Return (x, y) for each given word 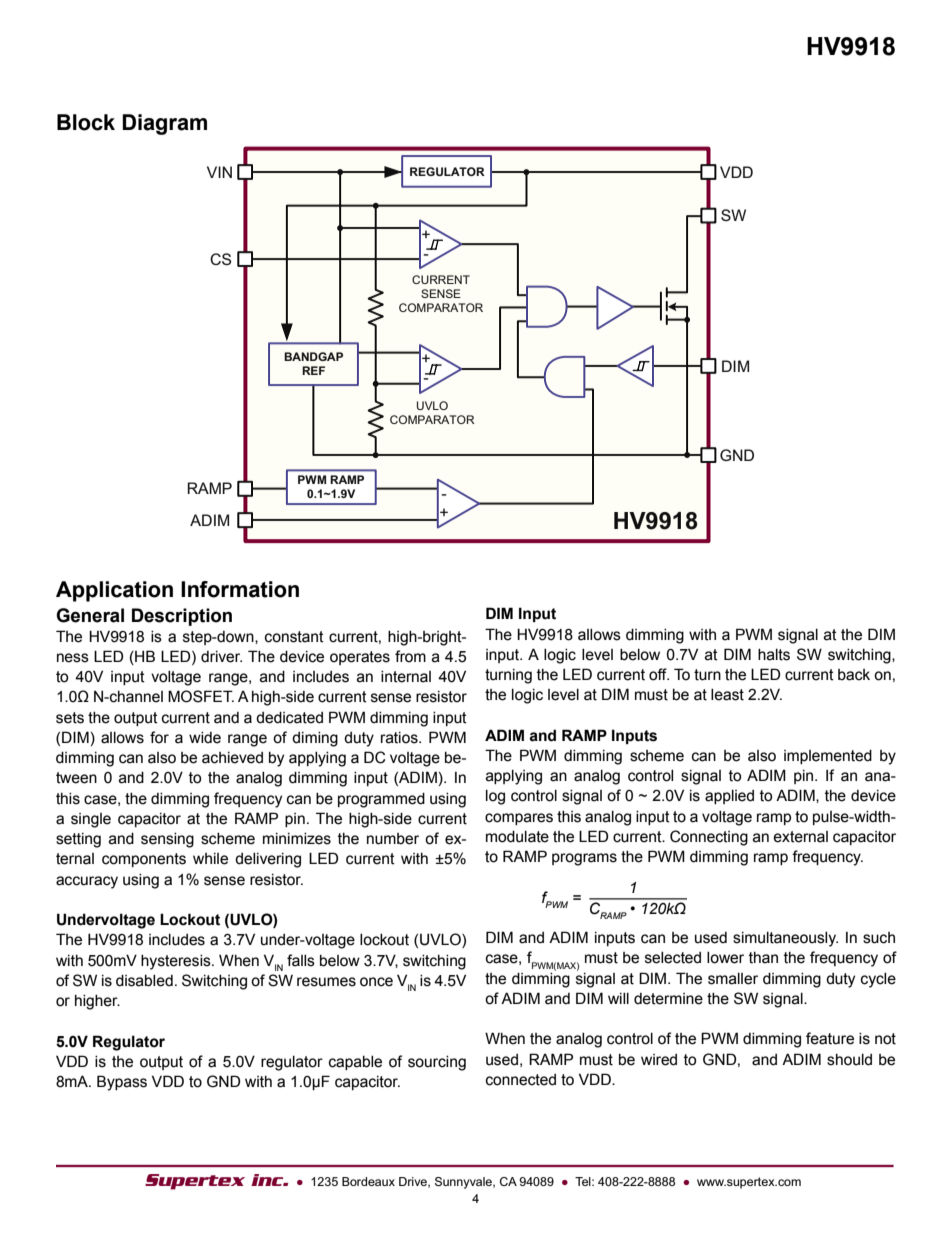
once (376, 982)
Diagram (164, 124)
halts (774, 655)
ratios (400, 738)
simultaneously (785, 939)
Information (240, 589)
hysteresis (177, 962)
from (410, 656)
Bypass (122, 1083)
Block (86, 122)
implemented (828, 757)
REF (313, 370)
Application (114, 591)
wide (205, 738)
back (854, 675)
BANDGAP (313, 356)
